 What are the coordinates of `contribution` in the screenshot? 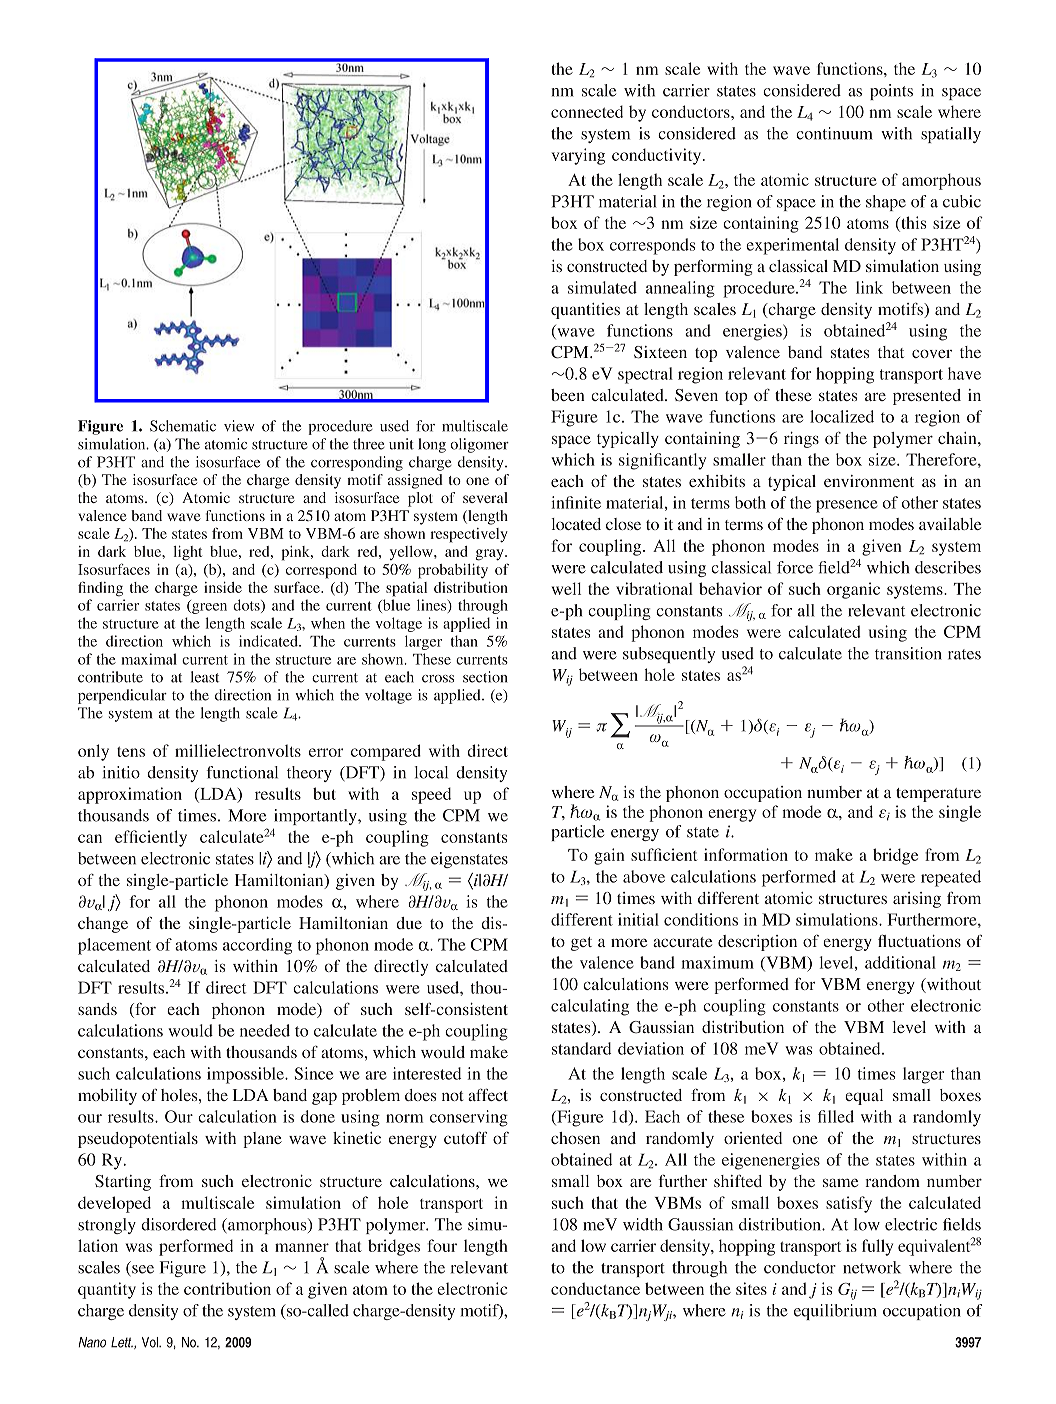 It's located at (227, 1288).
